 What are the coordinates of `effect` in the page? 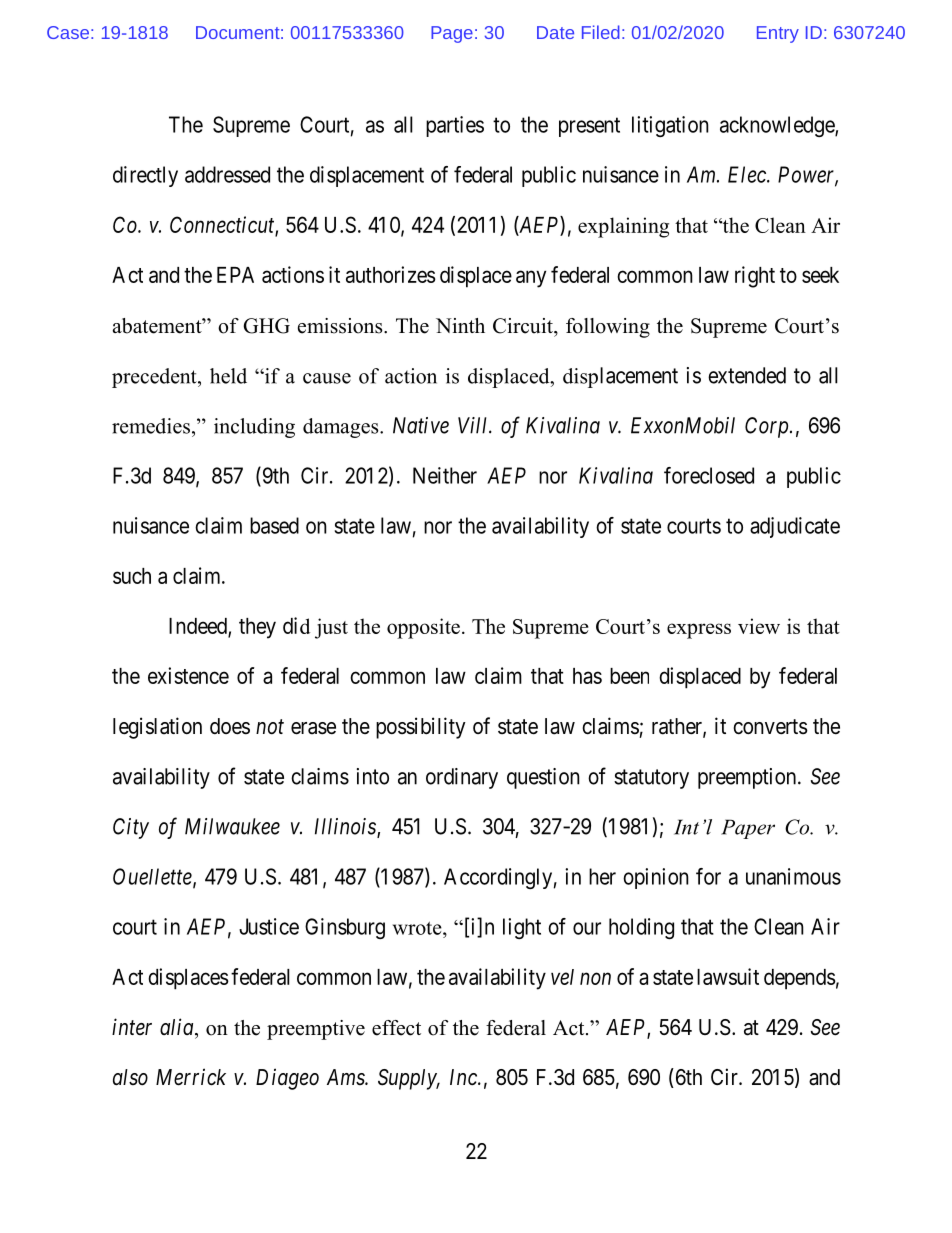 It's located at (396, 1028).
